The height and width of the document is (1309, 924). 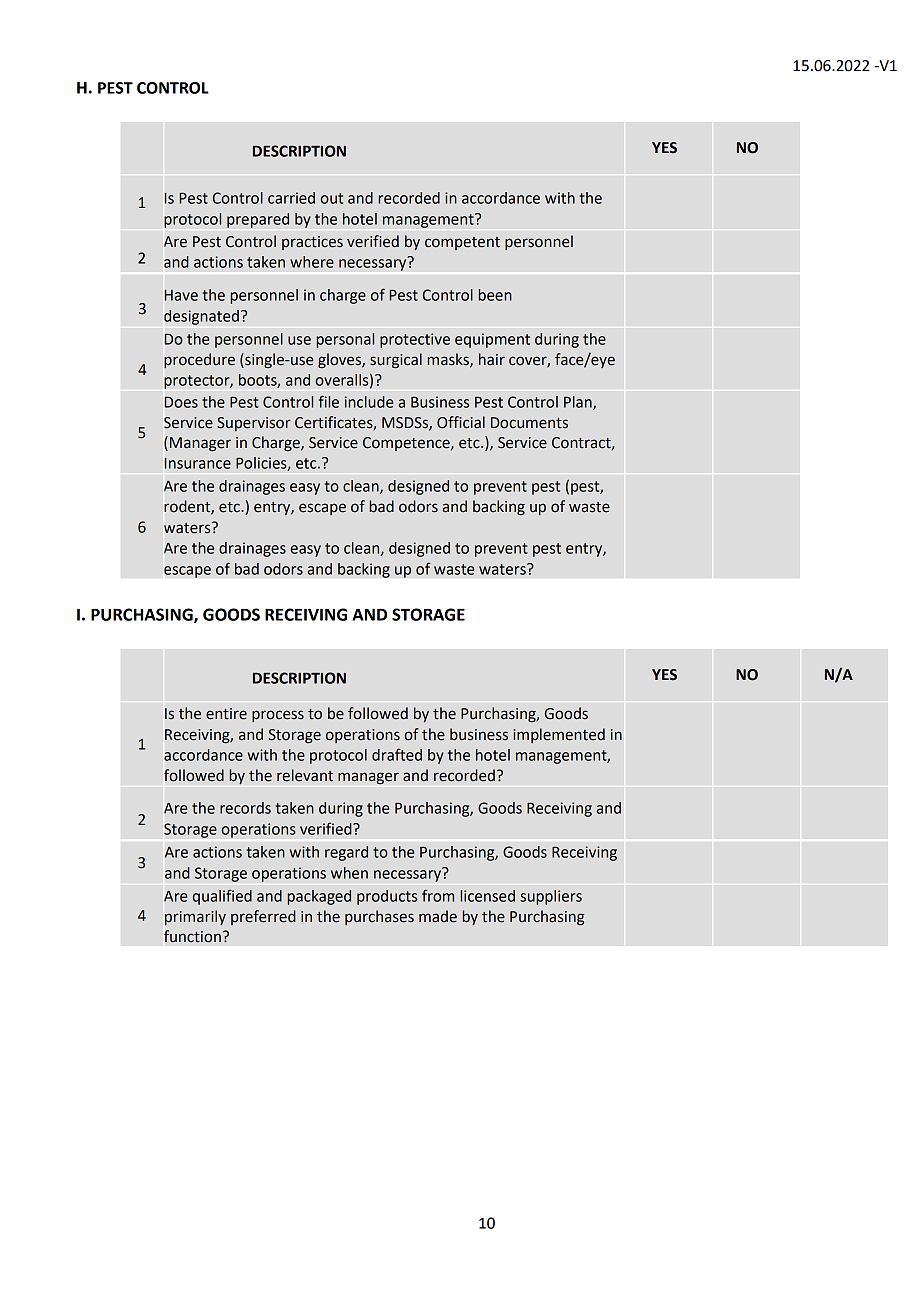 What do you see at coordinates (222, 897) in the document?
I see `qualified` at bounding box center [222, 897].
